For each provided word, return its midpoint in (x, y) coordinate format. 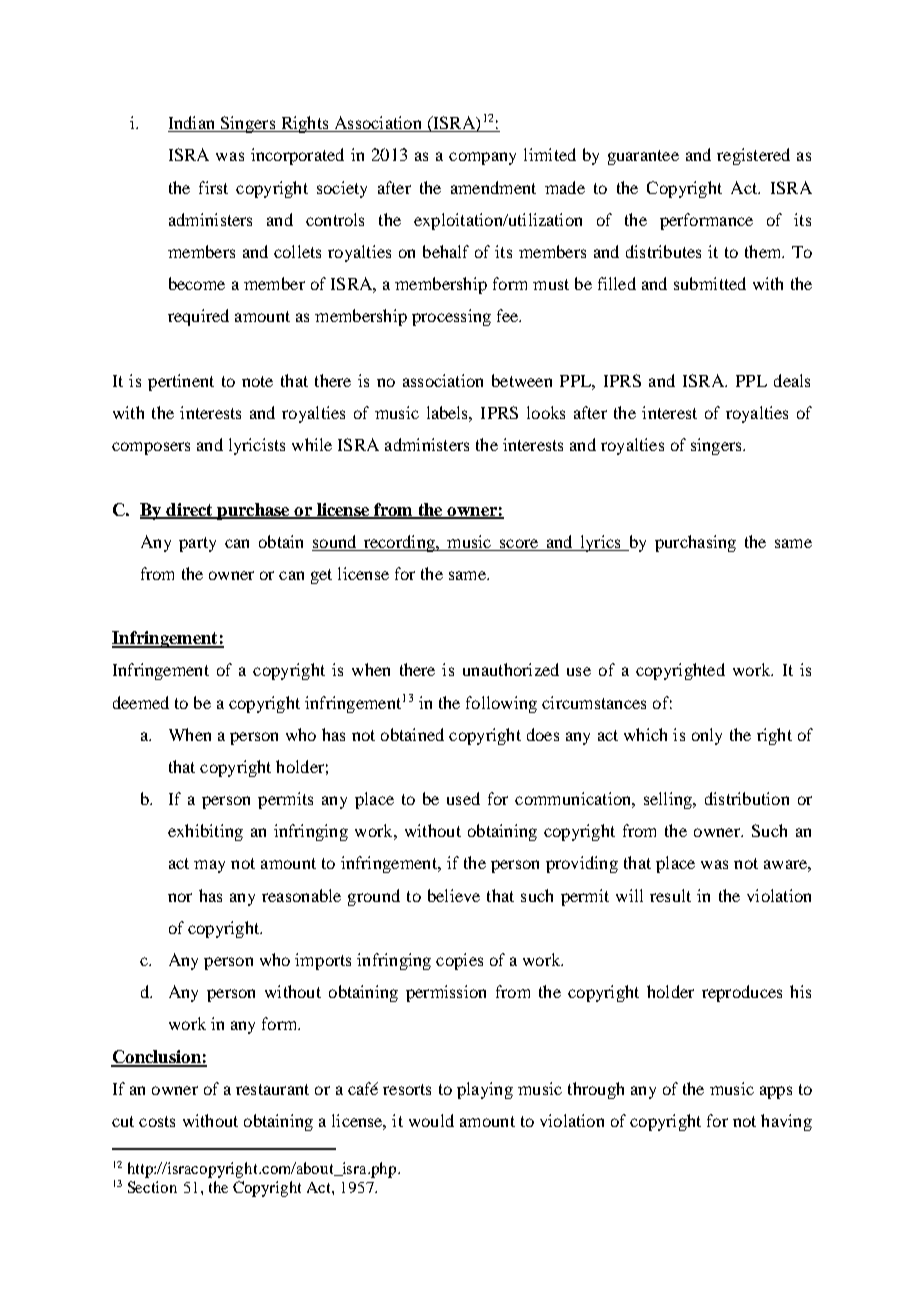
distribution (747, 798)
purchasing (695, 543)
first (213, 187)
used (463, 798)
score (519, 543)
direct (189, 510)
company (482, 158)
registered (753, 156)
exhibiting (205, 832)
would (431, 1120)
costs (157, 1121)
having (786, 1122)
